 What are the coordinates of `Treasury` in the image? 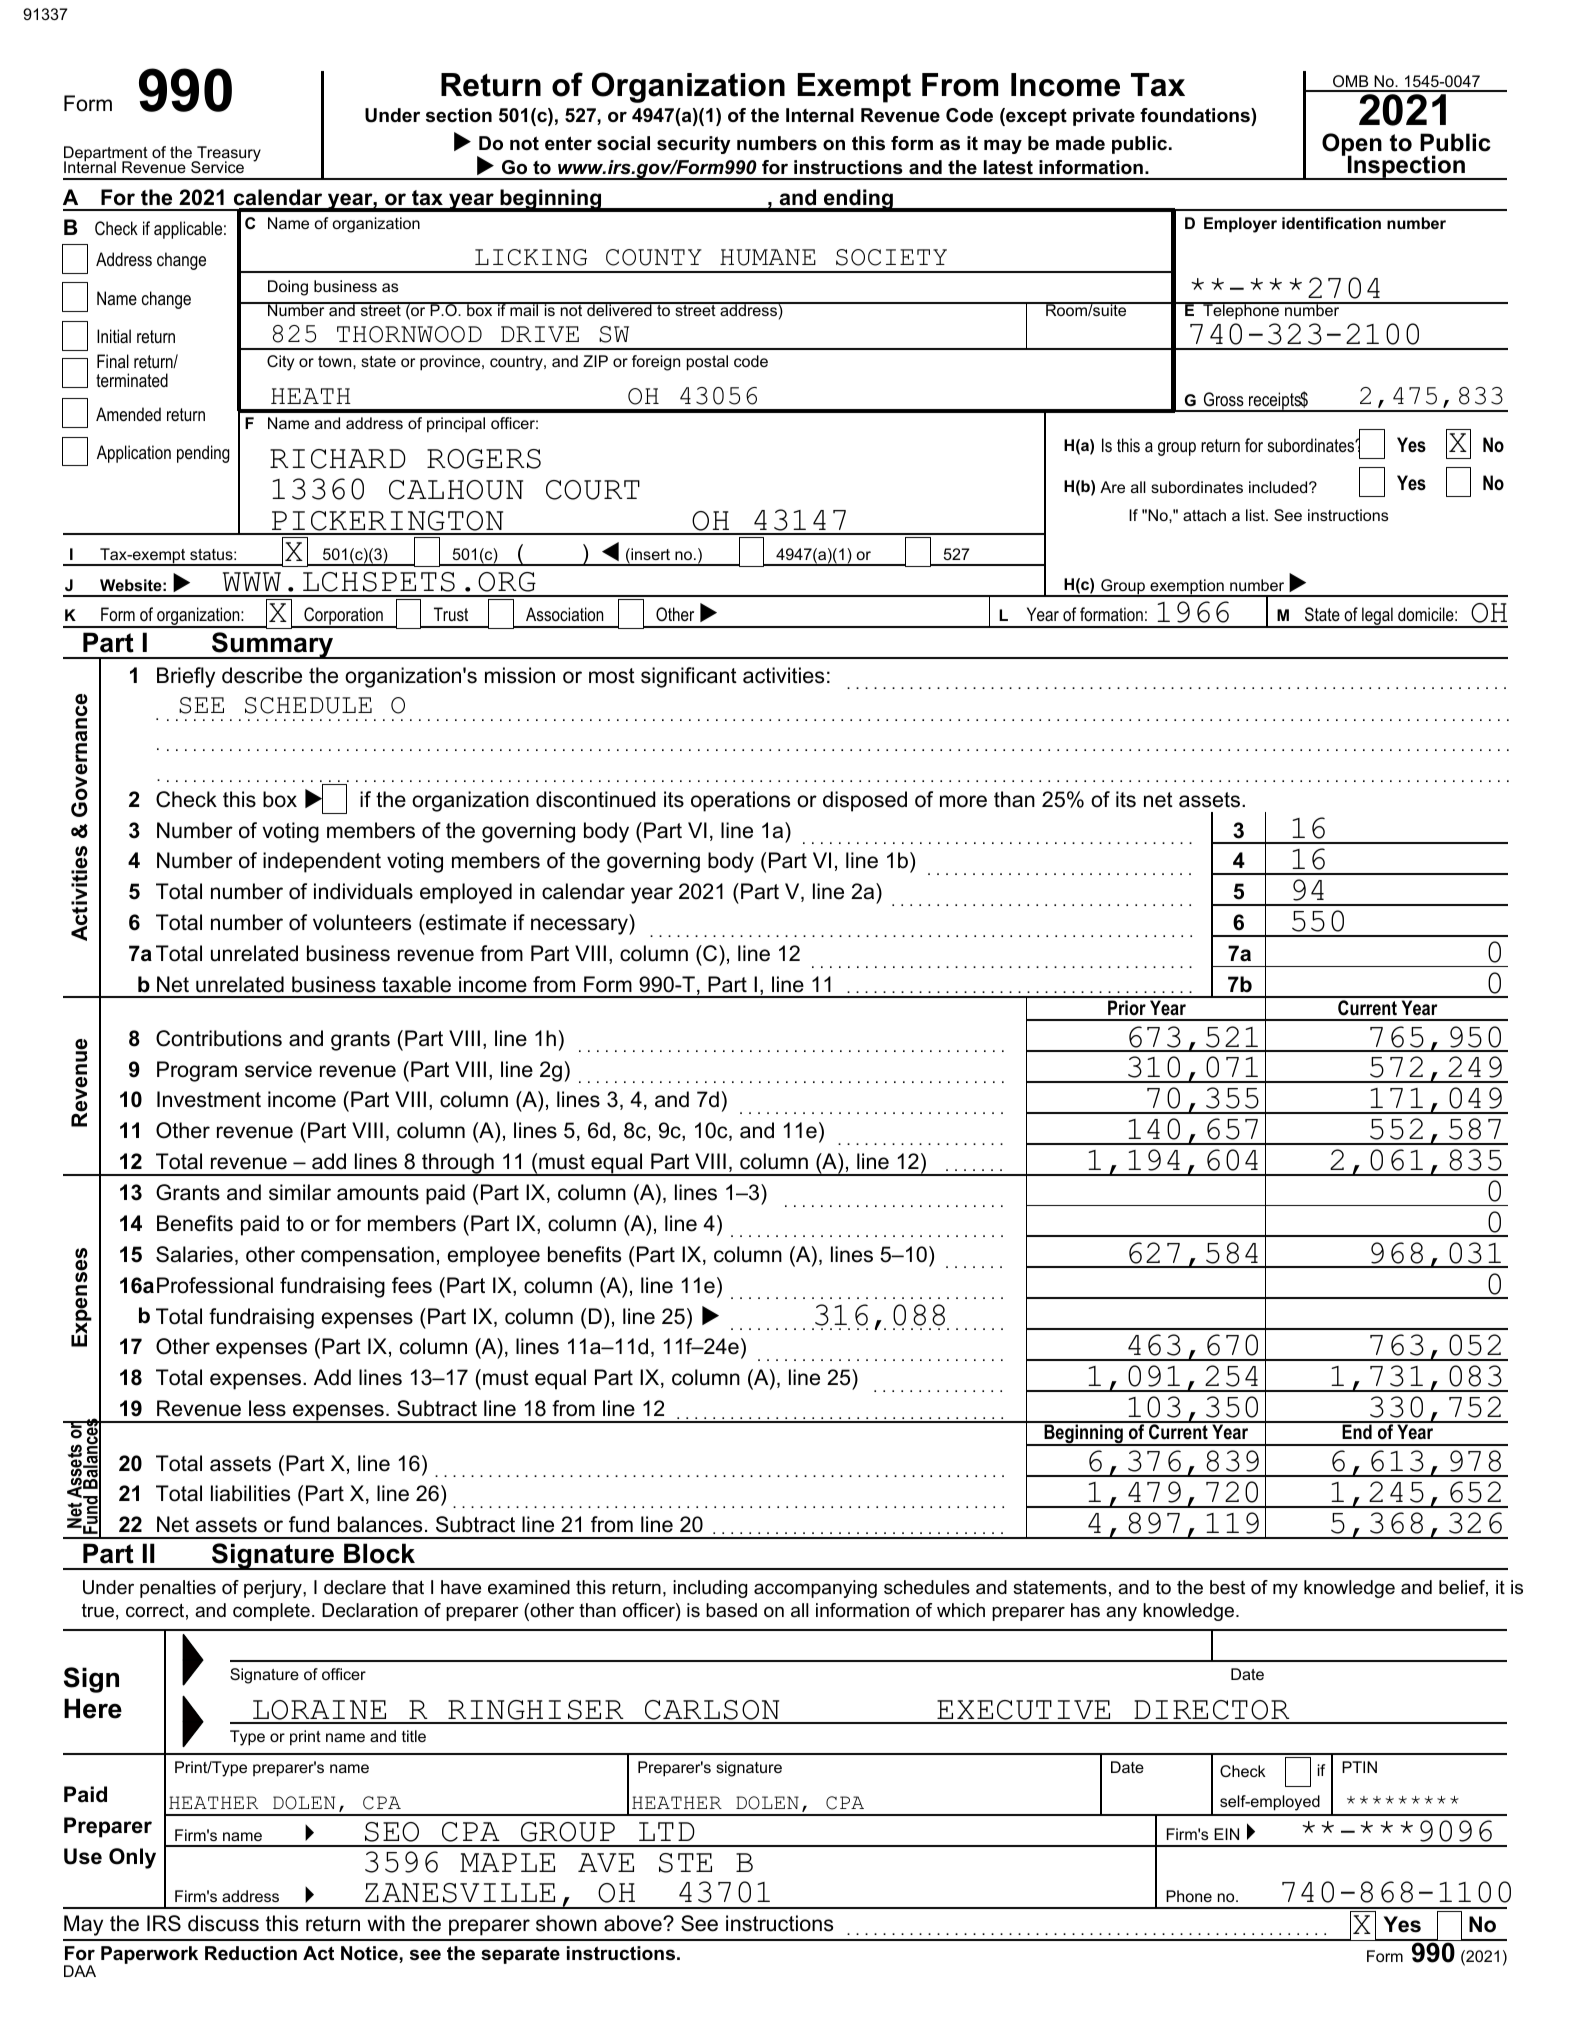 It's located at (228, 155).
